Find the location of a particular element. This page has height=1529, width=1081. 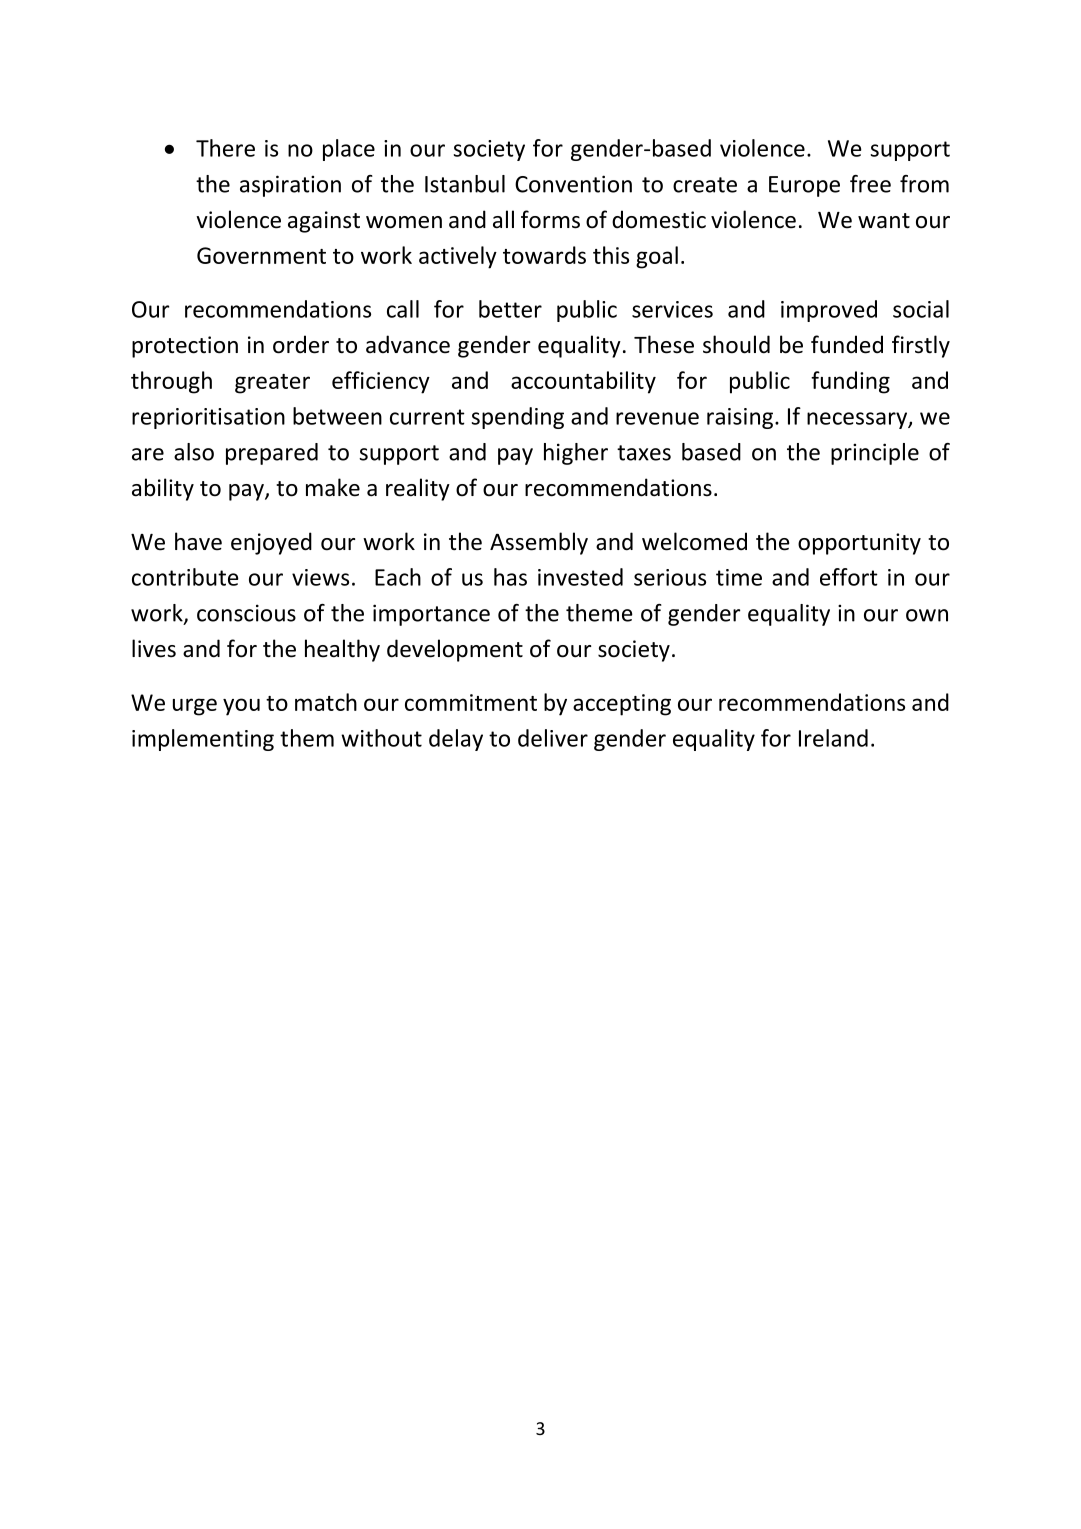

Ireland is located at coordinates (833, 738).
